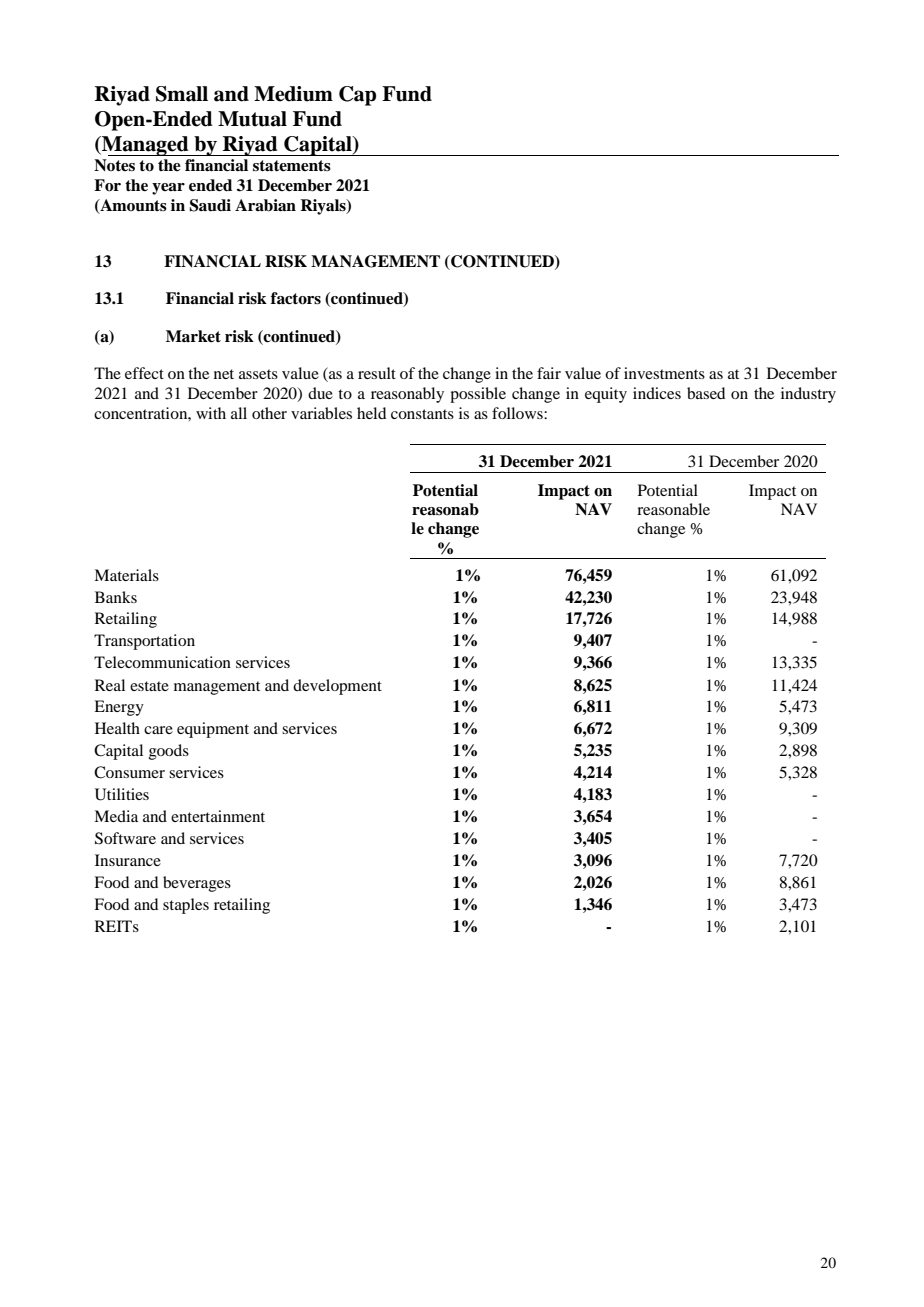 Image resolution: width=924 pixels, height=1307 pixels. I want to click on beverages, so click(197, 884).
